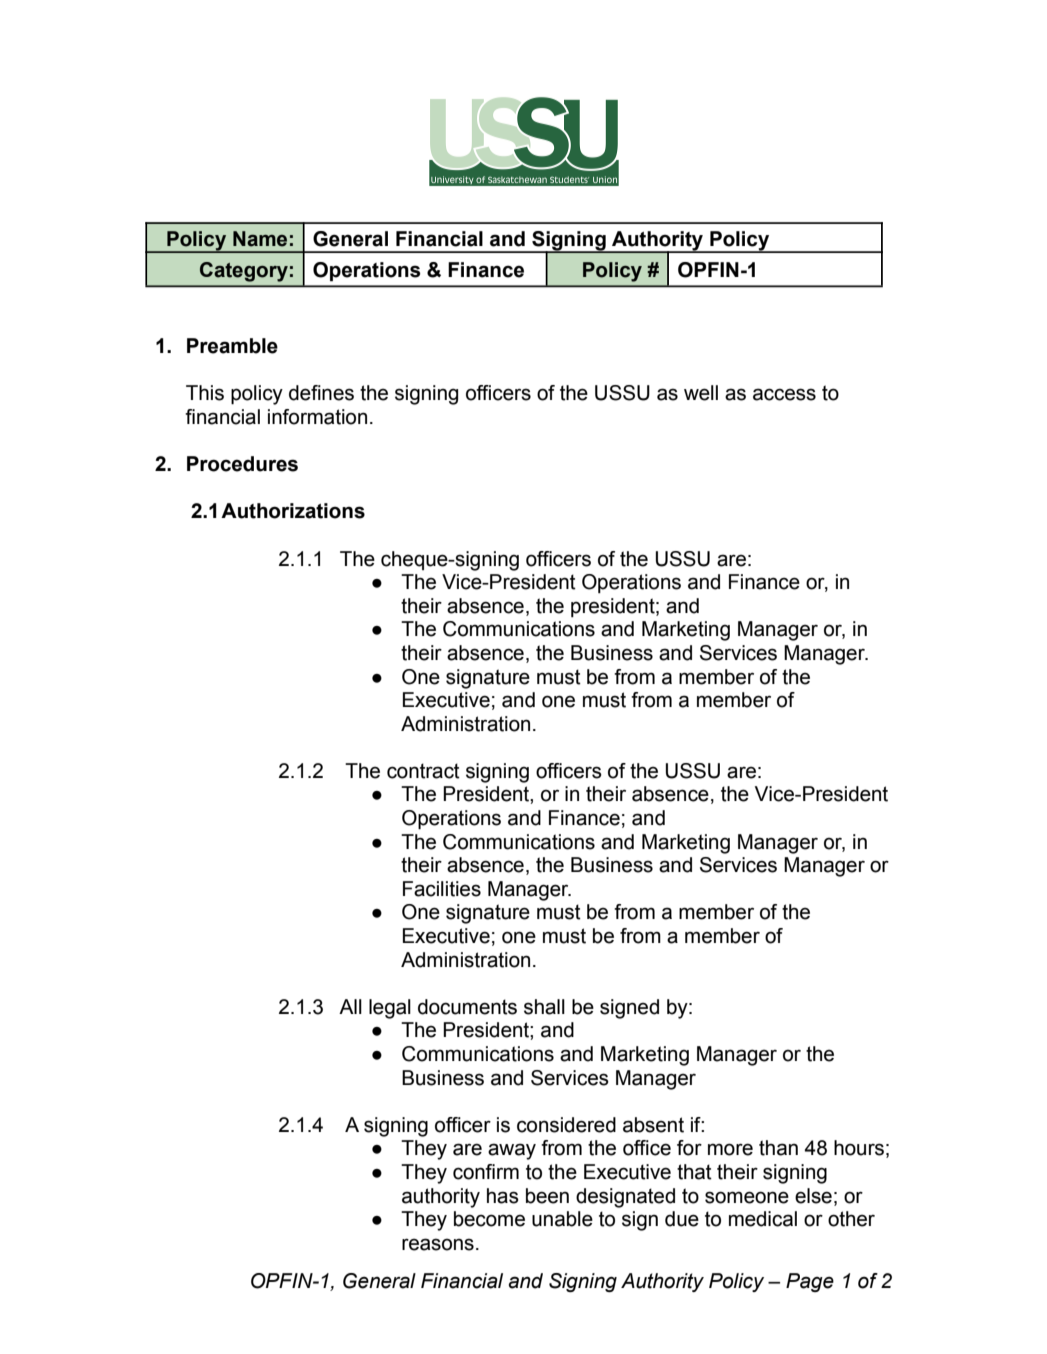 This screenshot has width=1047, height=1354. I want to click on legal, so click(390, 1009).
